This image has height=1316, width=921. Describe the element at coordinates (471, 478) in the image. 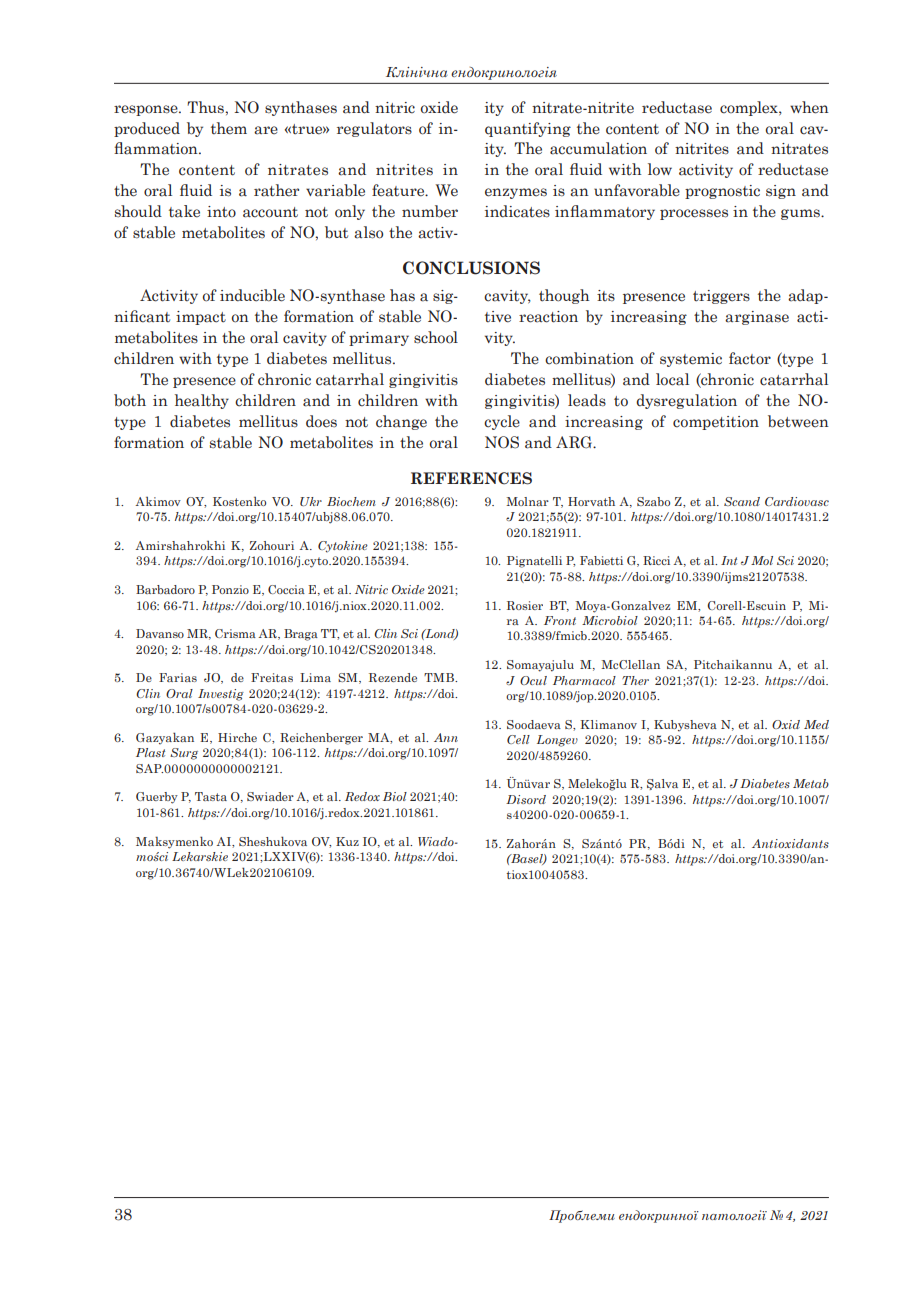

I see `REFERENCES` at that location.
